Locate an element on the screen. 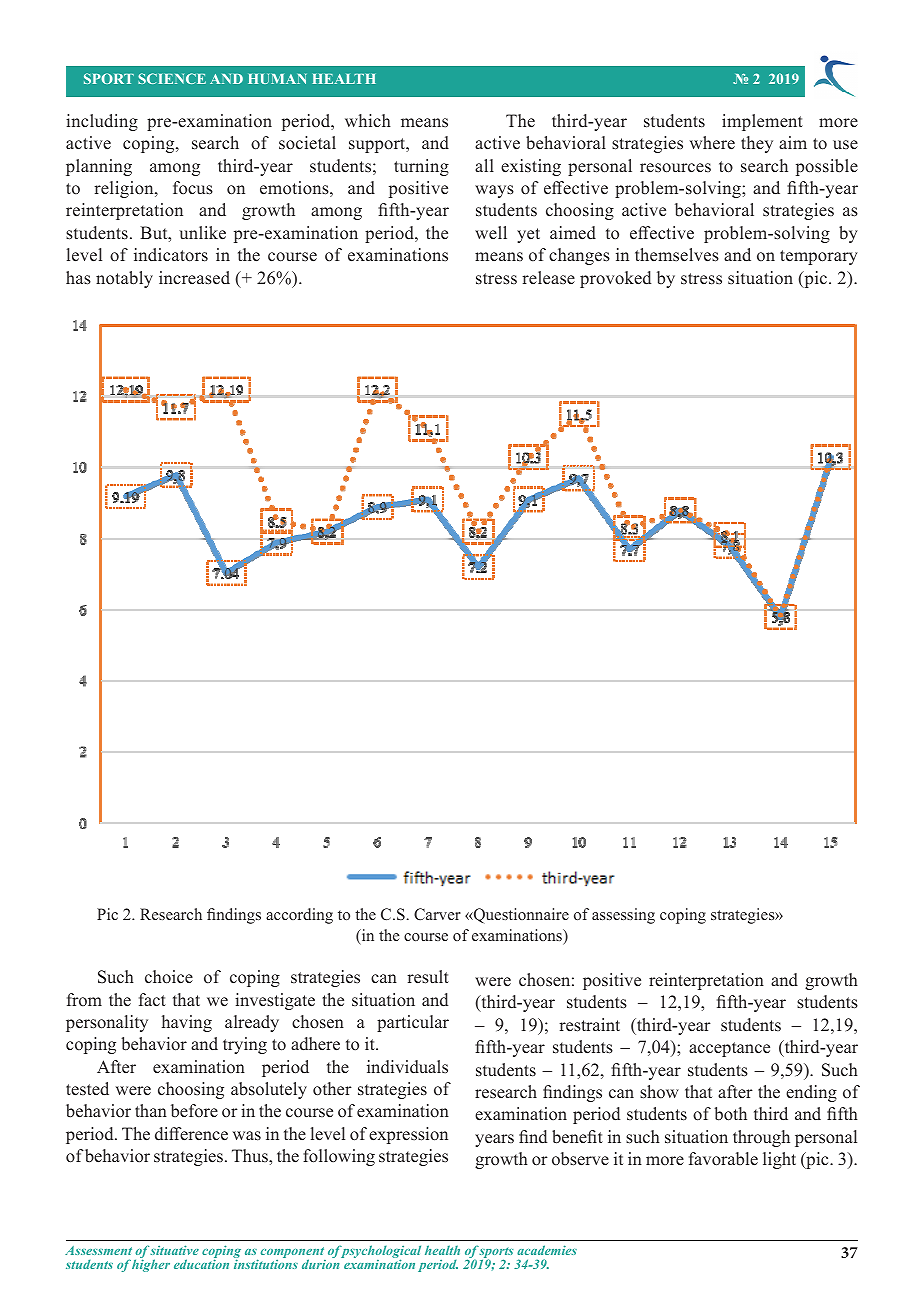 This screenshot has height=1308, width=924. focus is located at coordinates (193, 188).
